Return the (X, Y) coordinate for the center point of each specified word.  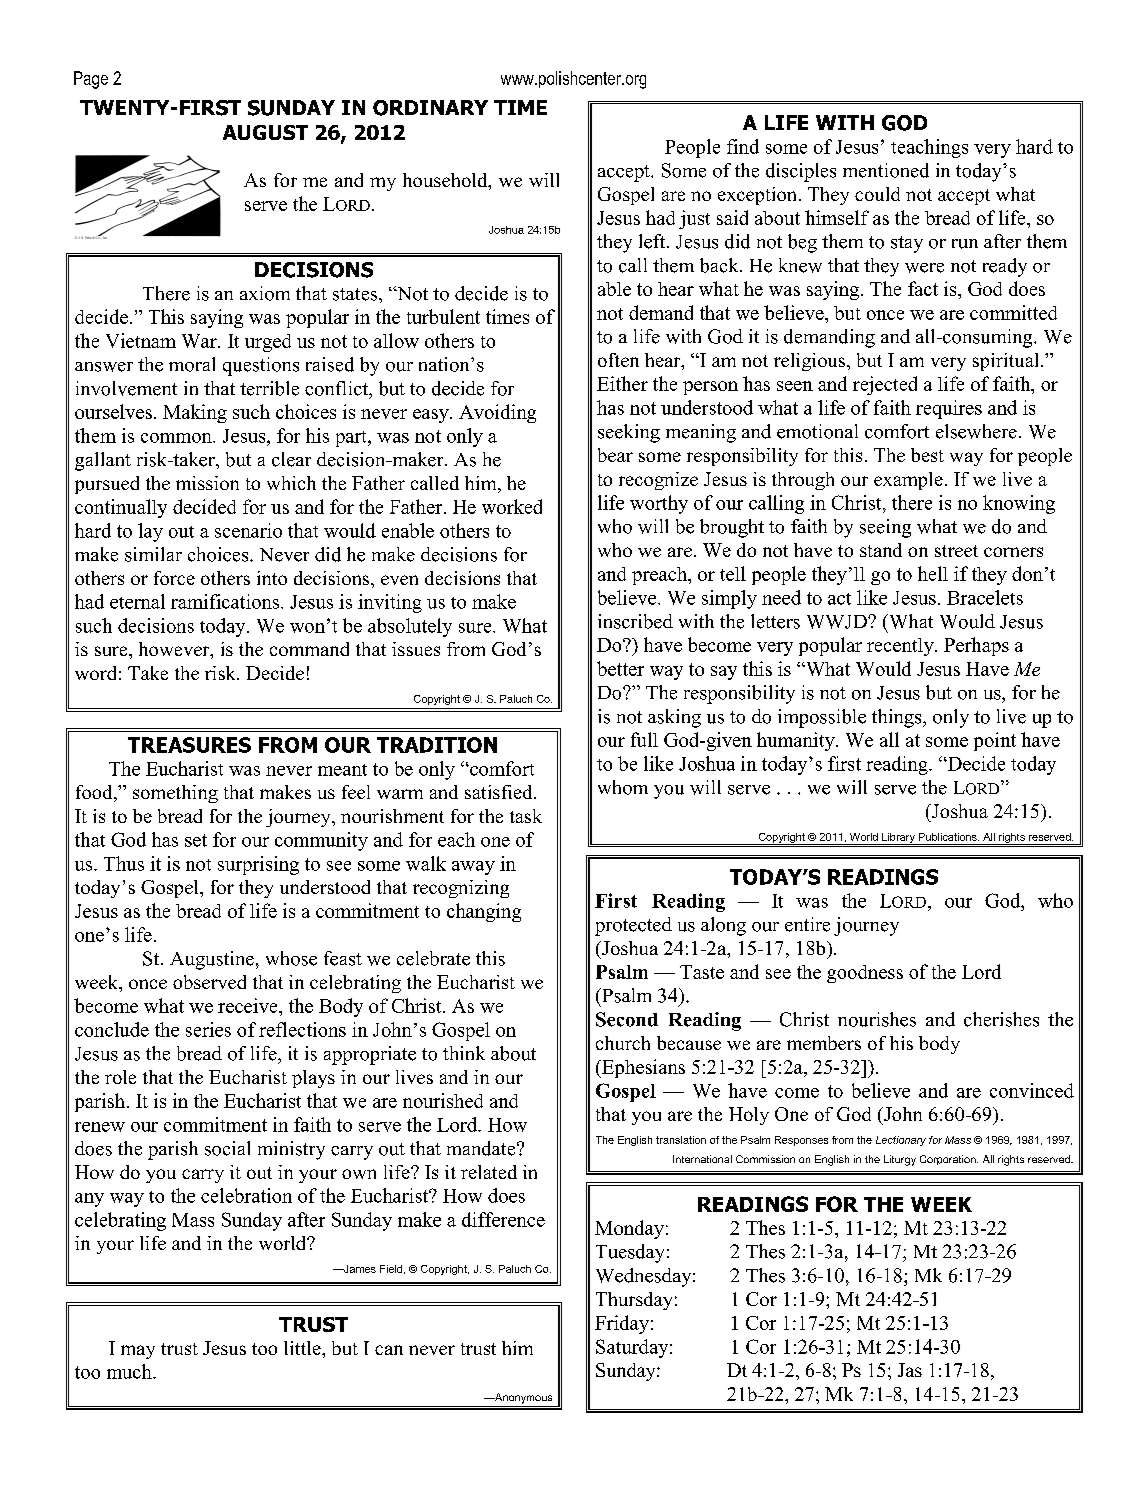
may (138, 1352)
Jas (910, 1370)
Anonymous (522, 1398)
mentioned (886, 170)
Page (91, 80)
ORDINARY (430, 108)
